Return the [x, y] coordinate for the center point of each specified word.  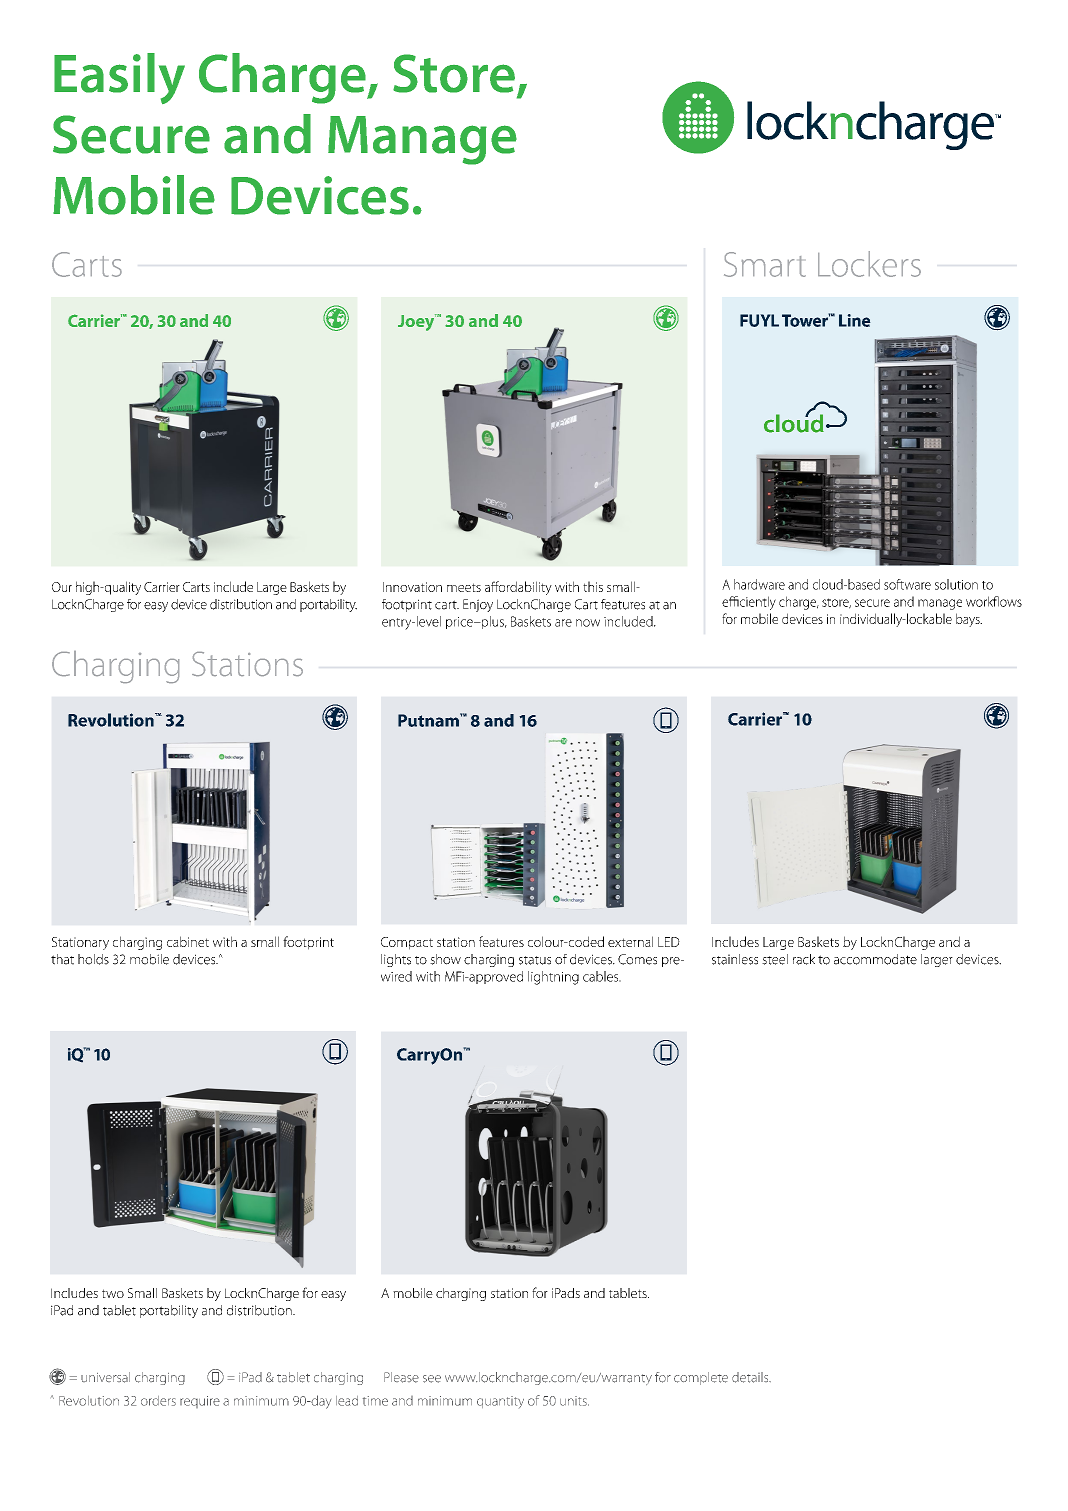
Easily [119, 78]
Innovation [412, 587]
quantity [500, 1402]
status [535, 960]
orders [158, 1401]
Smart [765, 264]
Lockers [869, 264]
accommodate [875, 959]
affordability [518, 588]
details [751, 1377]
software [907, 584]
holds [93, 959]
